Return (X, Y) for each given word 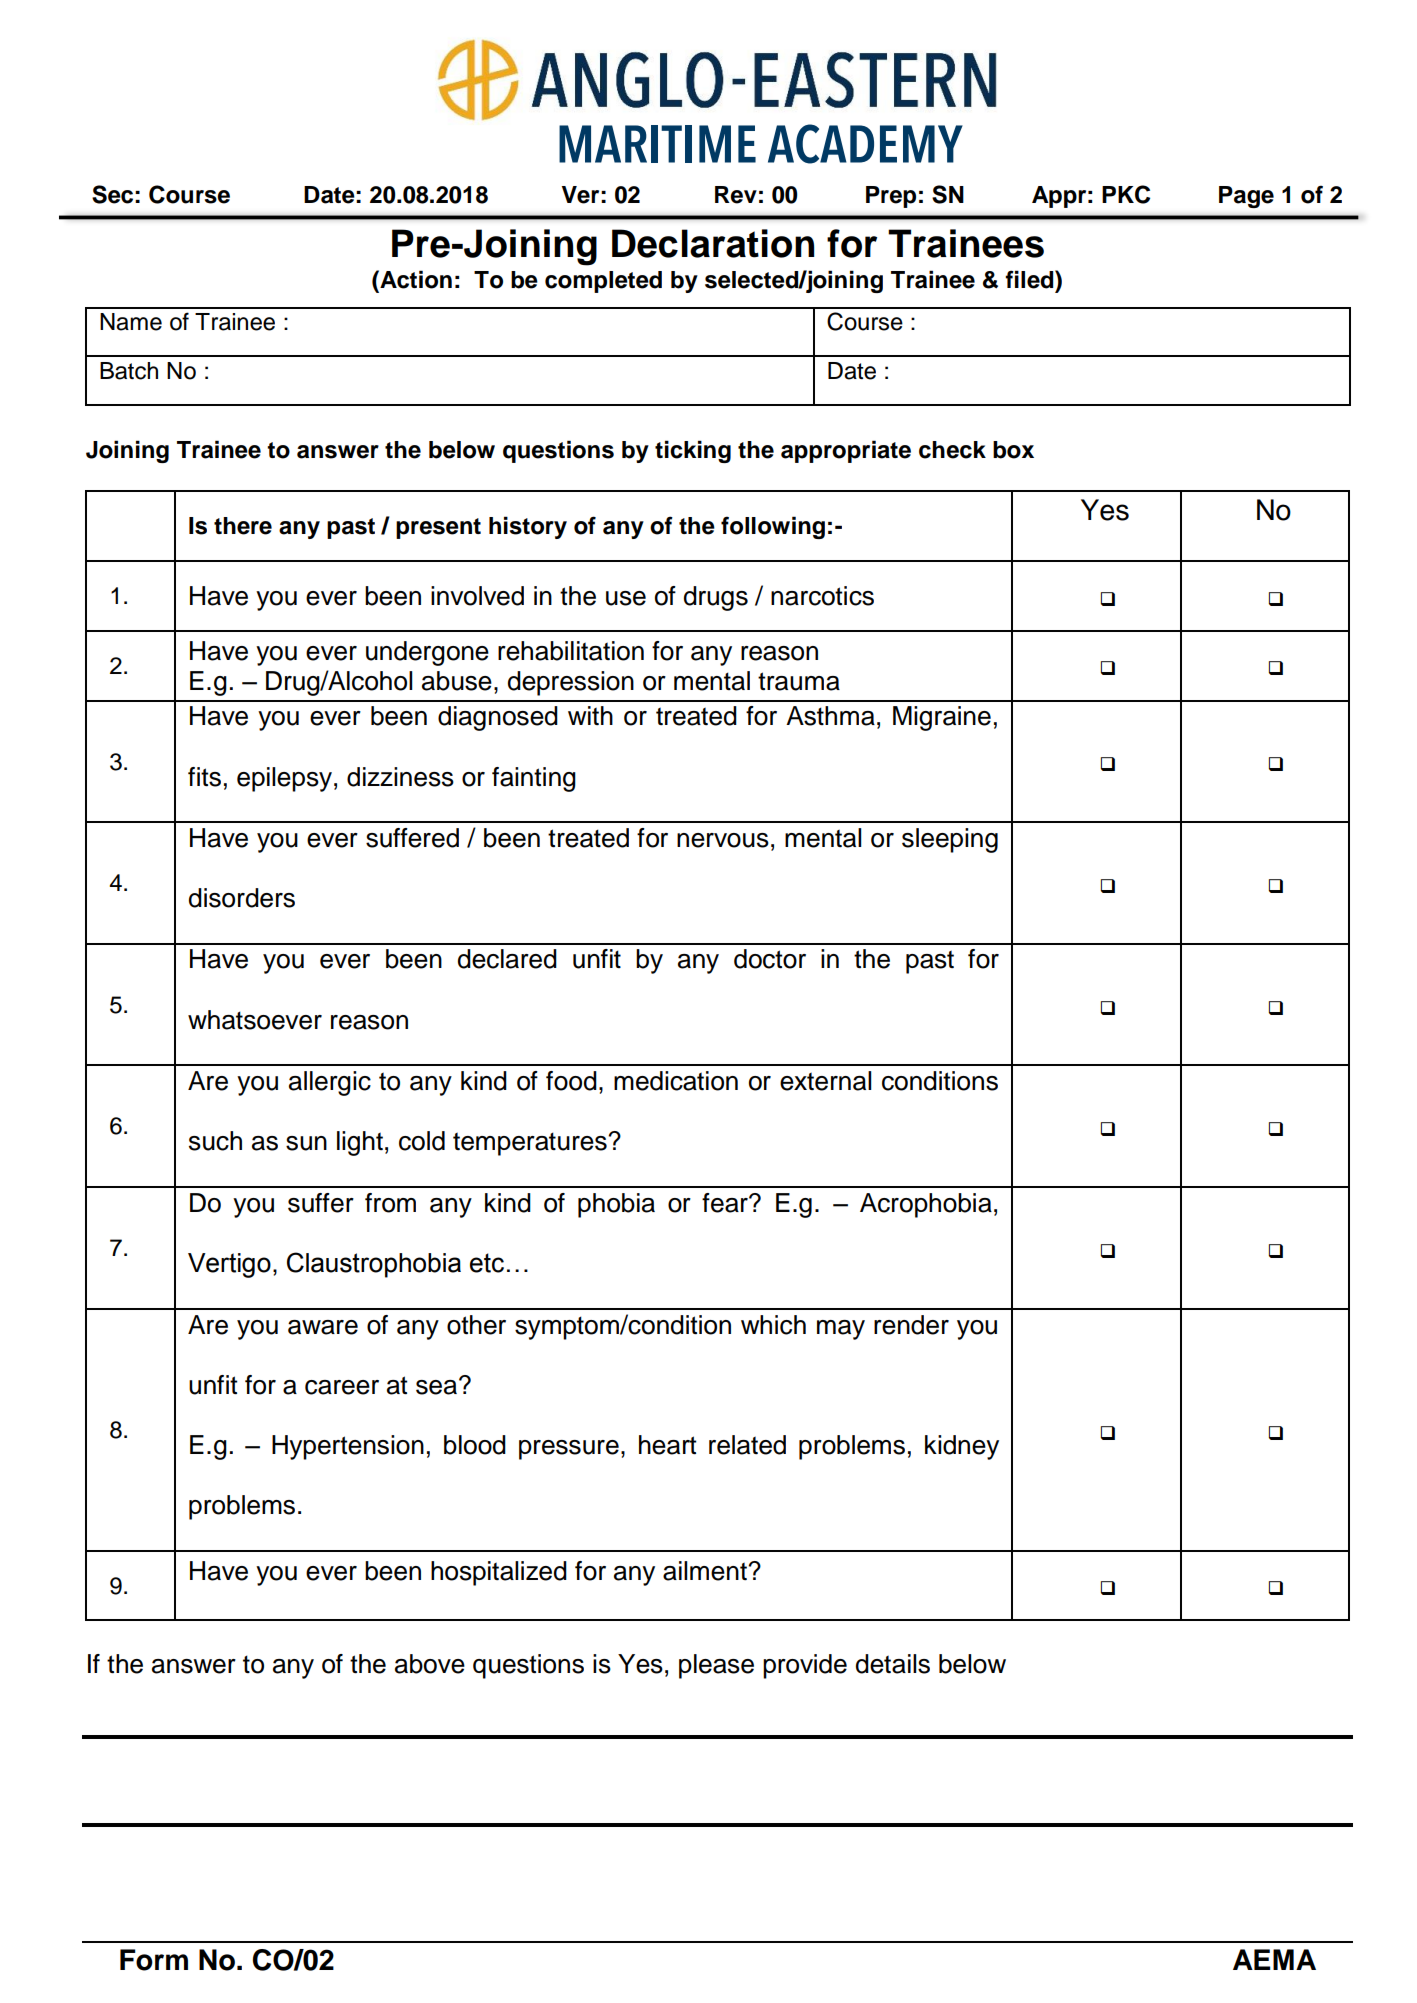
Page (1246, 197)
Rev (736, 195)
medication (676, 1081)
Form (154, 1960)
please (716, 1666)
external (826, 1081)
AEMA (1274, 1959)
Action (415, 279)
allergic (330, 1083)
